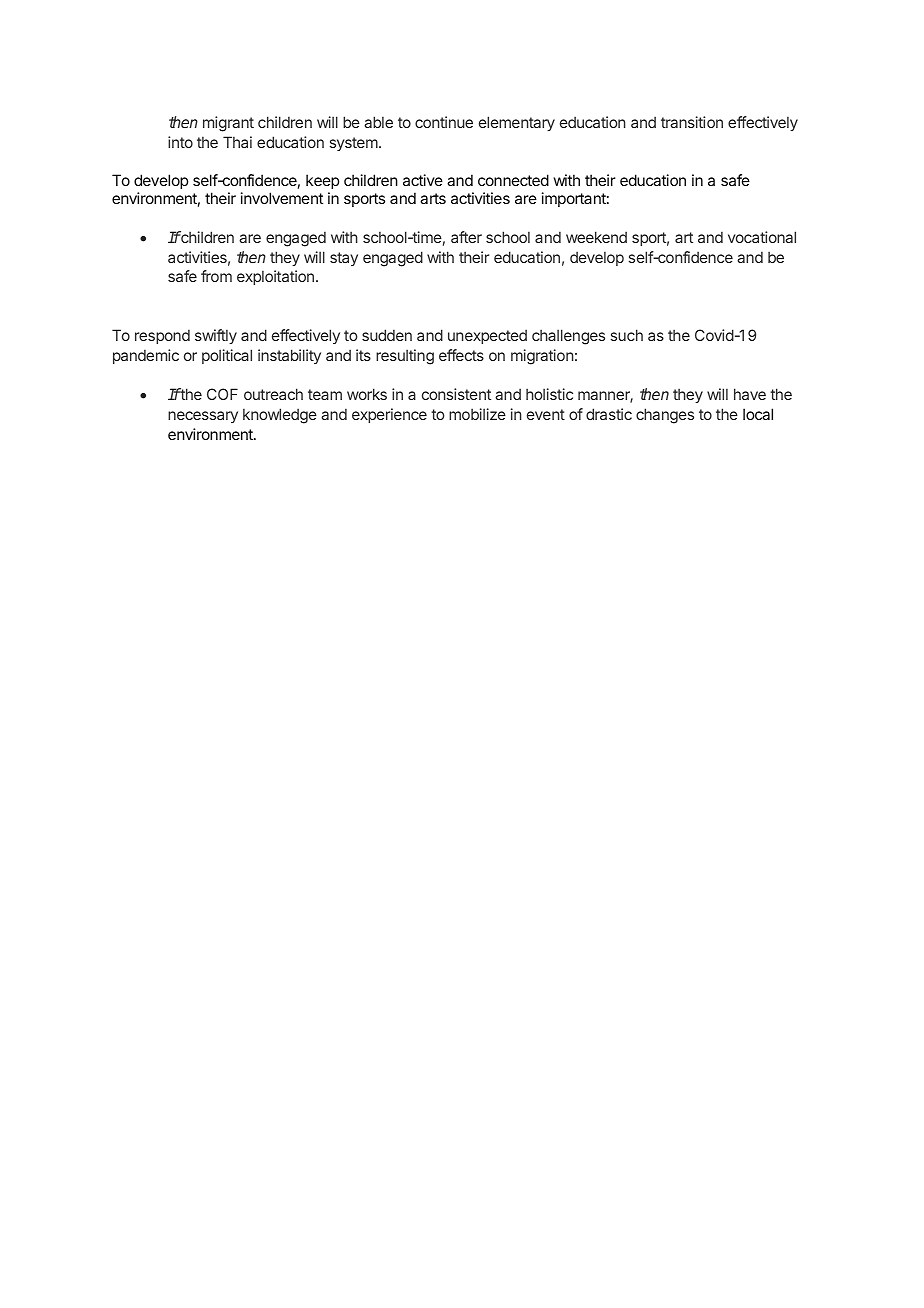  Describe the element at coordinates (216, 276) in the screenshot. I see `from` at that location.
